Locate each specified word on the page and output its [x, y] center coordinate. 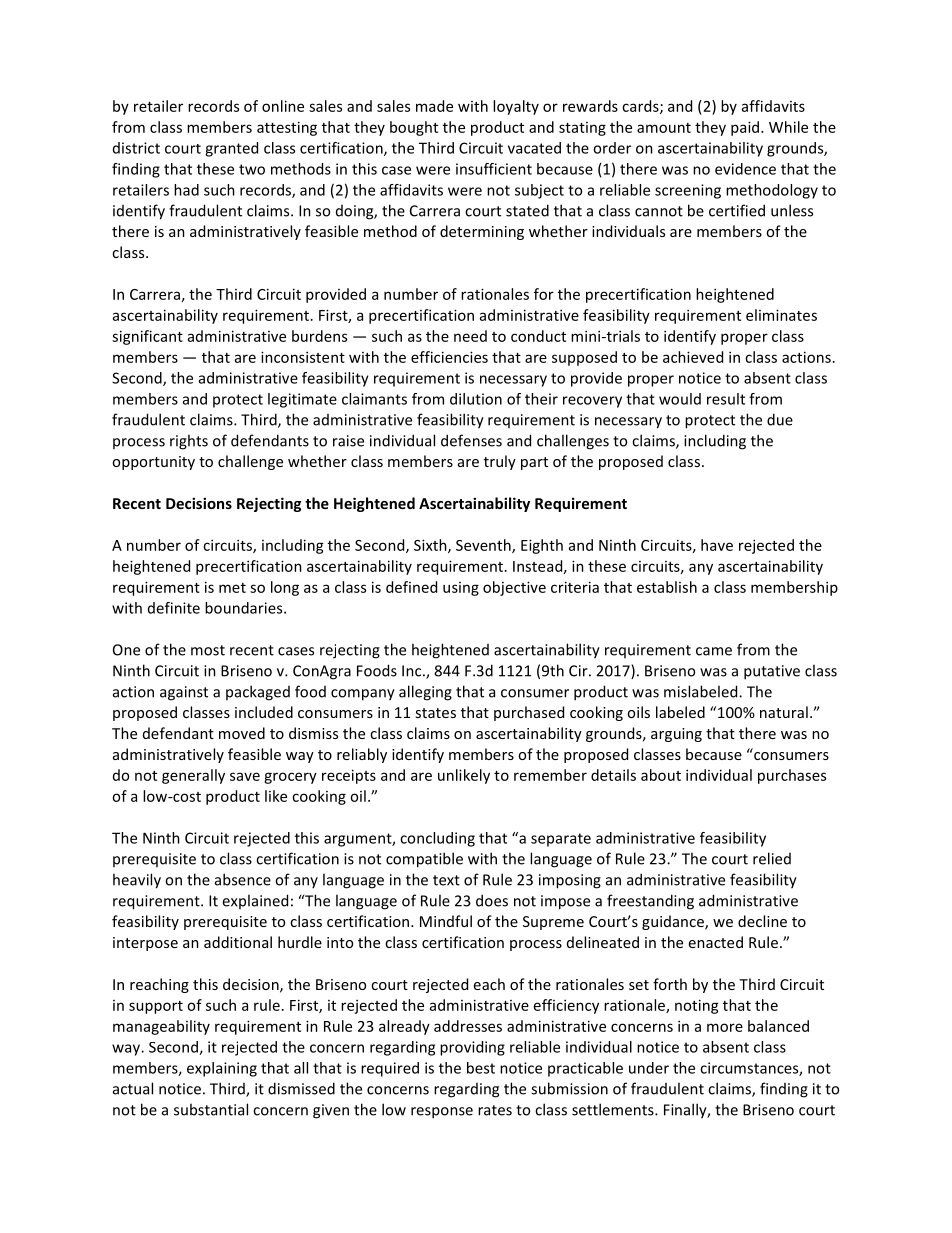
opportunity [153, 463]
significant [147, 337]
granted [231, 149]
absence [243, 879]
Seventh [484, 546]
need [470, 336]
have [717, 545]
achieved [693, 357]
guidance [674, 922]
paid [745, 128]
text [446, 880]
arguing [676, 735]
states [435, 713]
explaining [222, 1069]
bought [414, 128]
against [184, 693]
